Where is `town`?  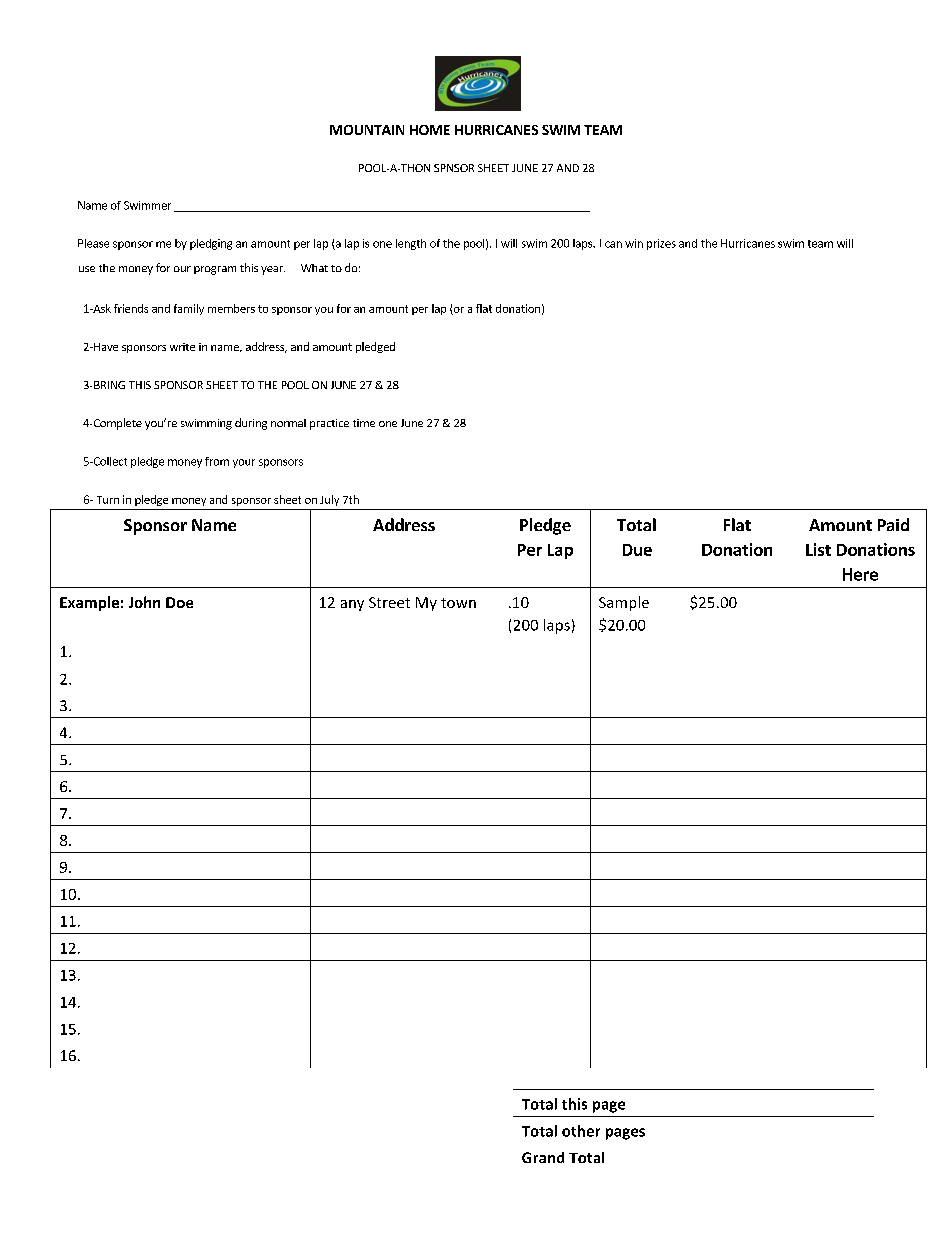
town is located at coordinates (458, 603).
